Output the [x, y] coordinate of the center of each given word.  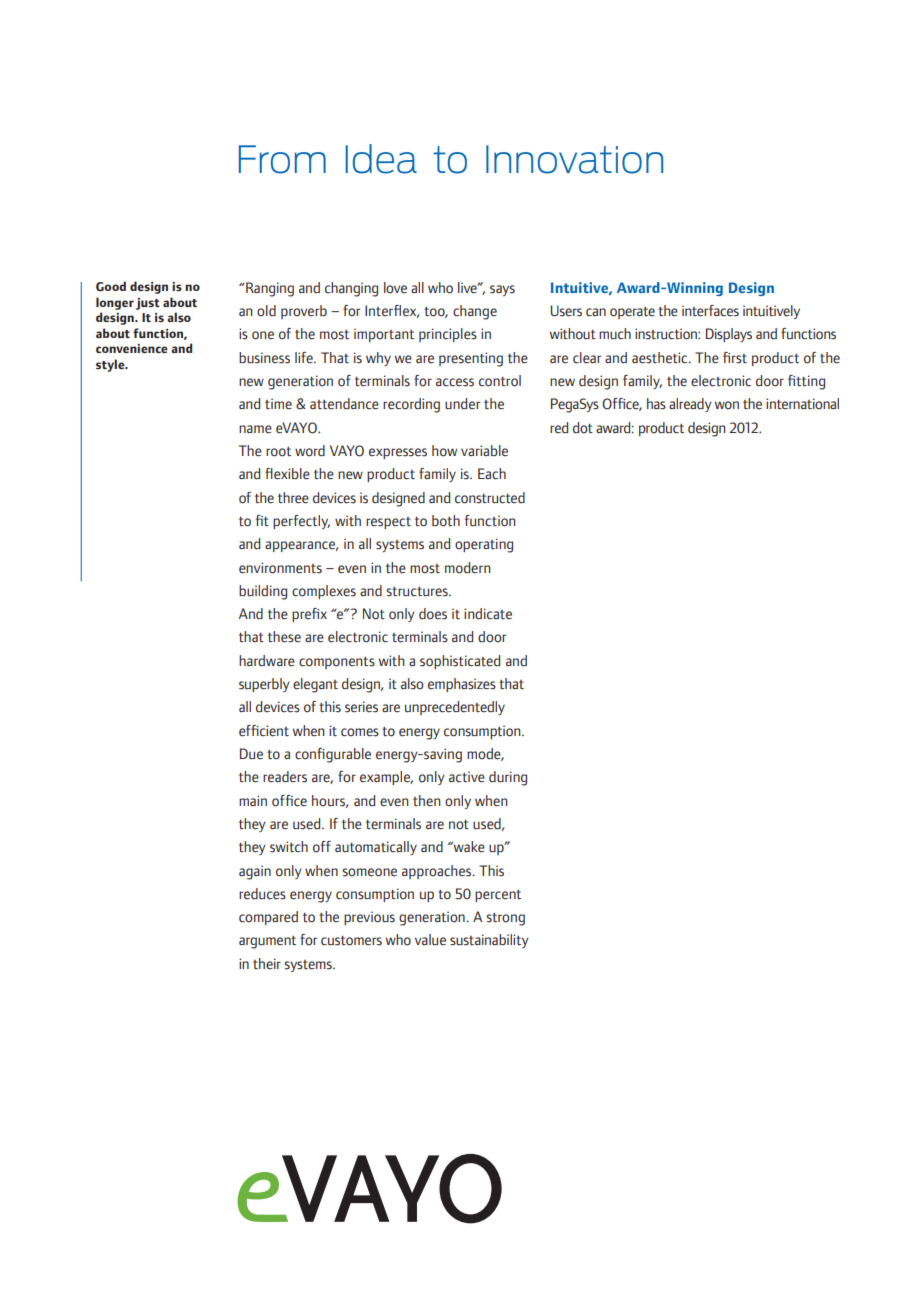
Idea [381, 159]
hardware [267, 661]
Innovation [574, 159]
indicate [488, 614]
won [727, 405]
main [253, 800]
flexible [287, 474]
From [282, 159]
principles [448, 335]
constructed [490, 498]
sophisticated [460, 662]
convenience [132, 348]
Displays [729, 335]
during [508, 778]
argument [267, 942]
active [467, 777]
